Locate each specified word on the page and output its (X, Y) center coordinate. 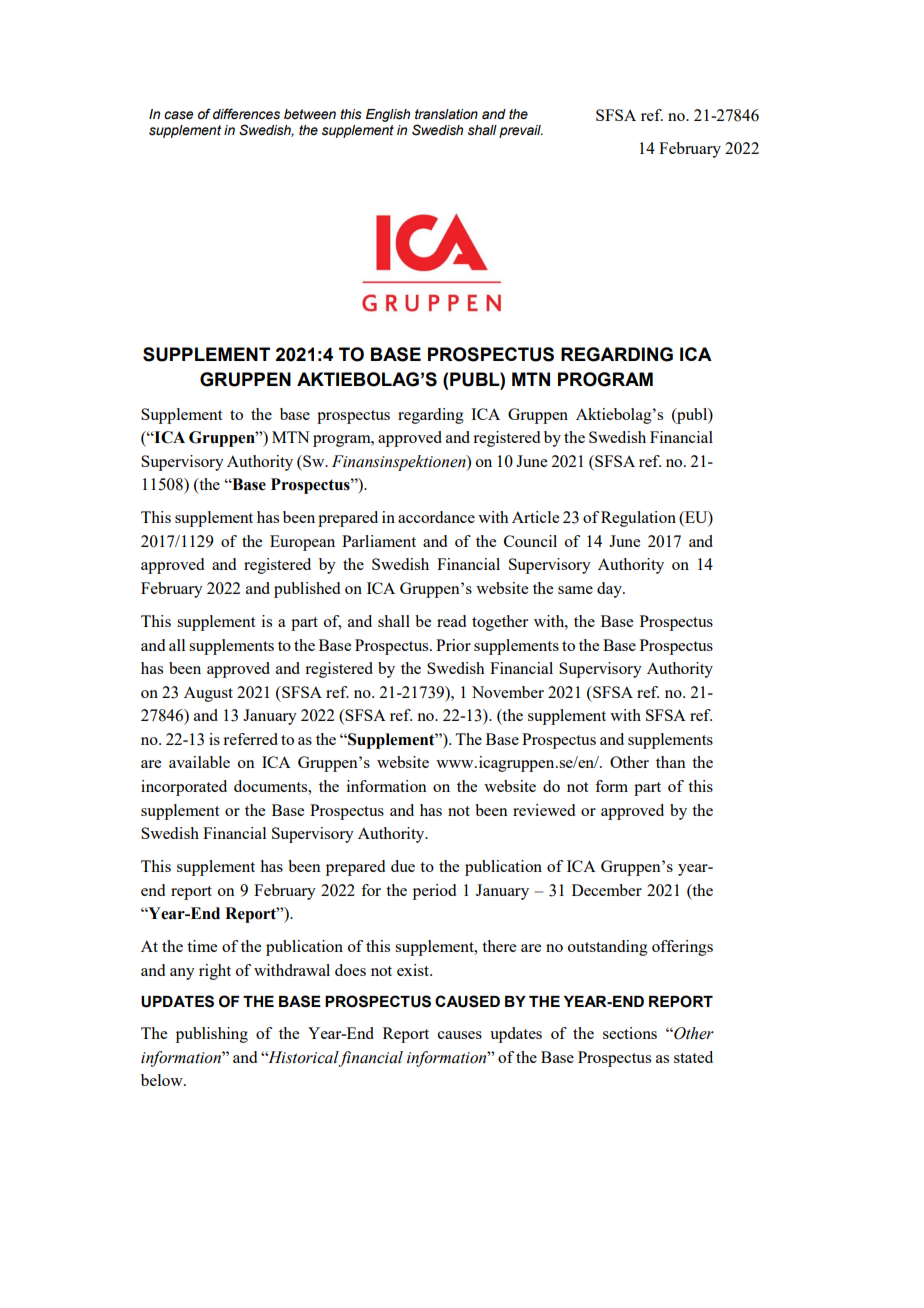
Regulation (638, 519)
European (302, 543)
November (508, 692)
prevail (521, 131)
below (163, 1080)
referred (250, 739)
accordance (436, 517)
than (671, 762)
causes (460, 1035)
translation (446, 114)
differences (246, 114)
